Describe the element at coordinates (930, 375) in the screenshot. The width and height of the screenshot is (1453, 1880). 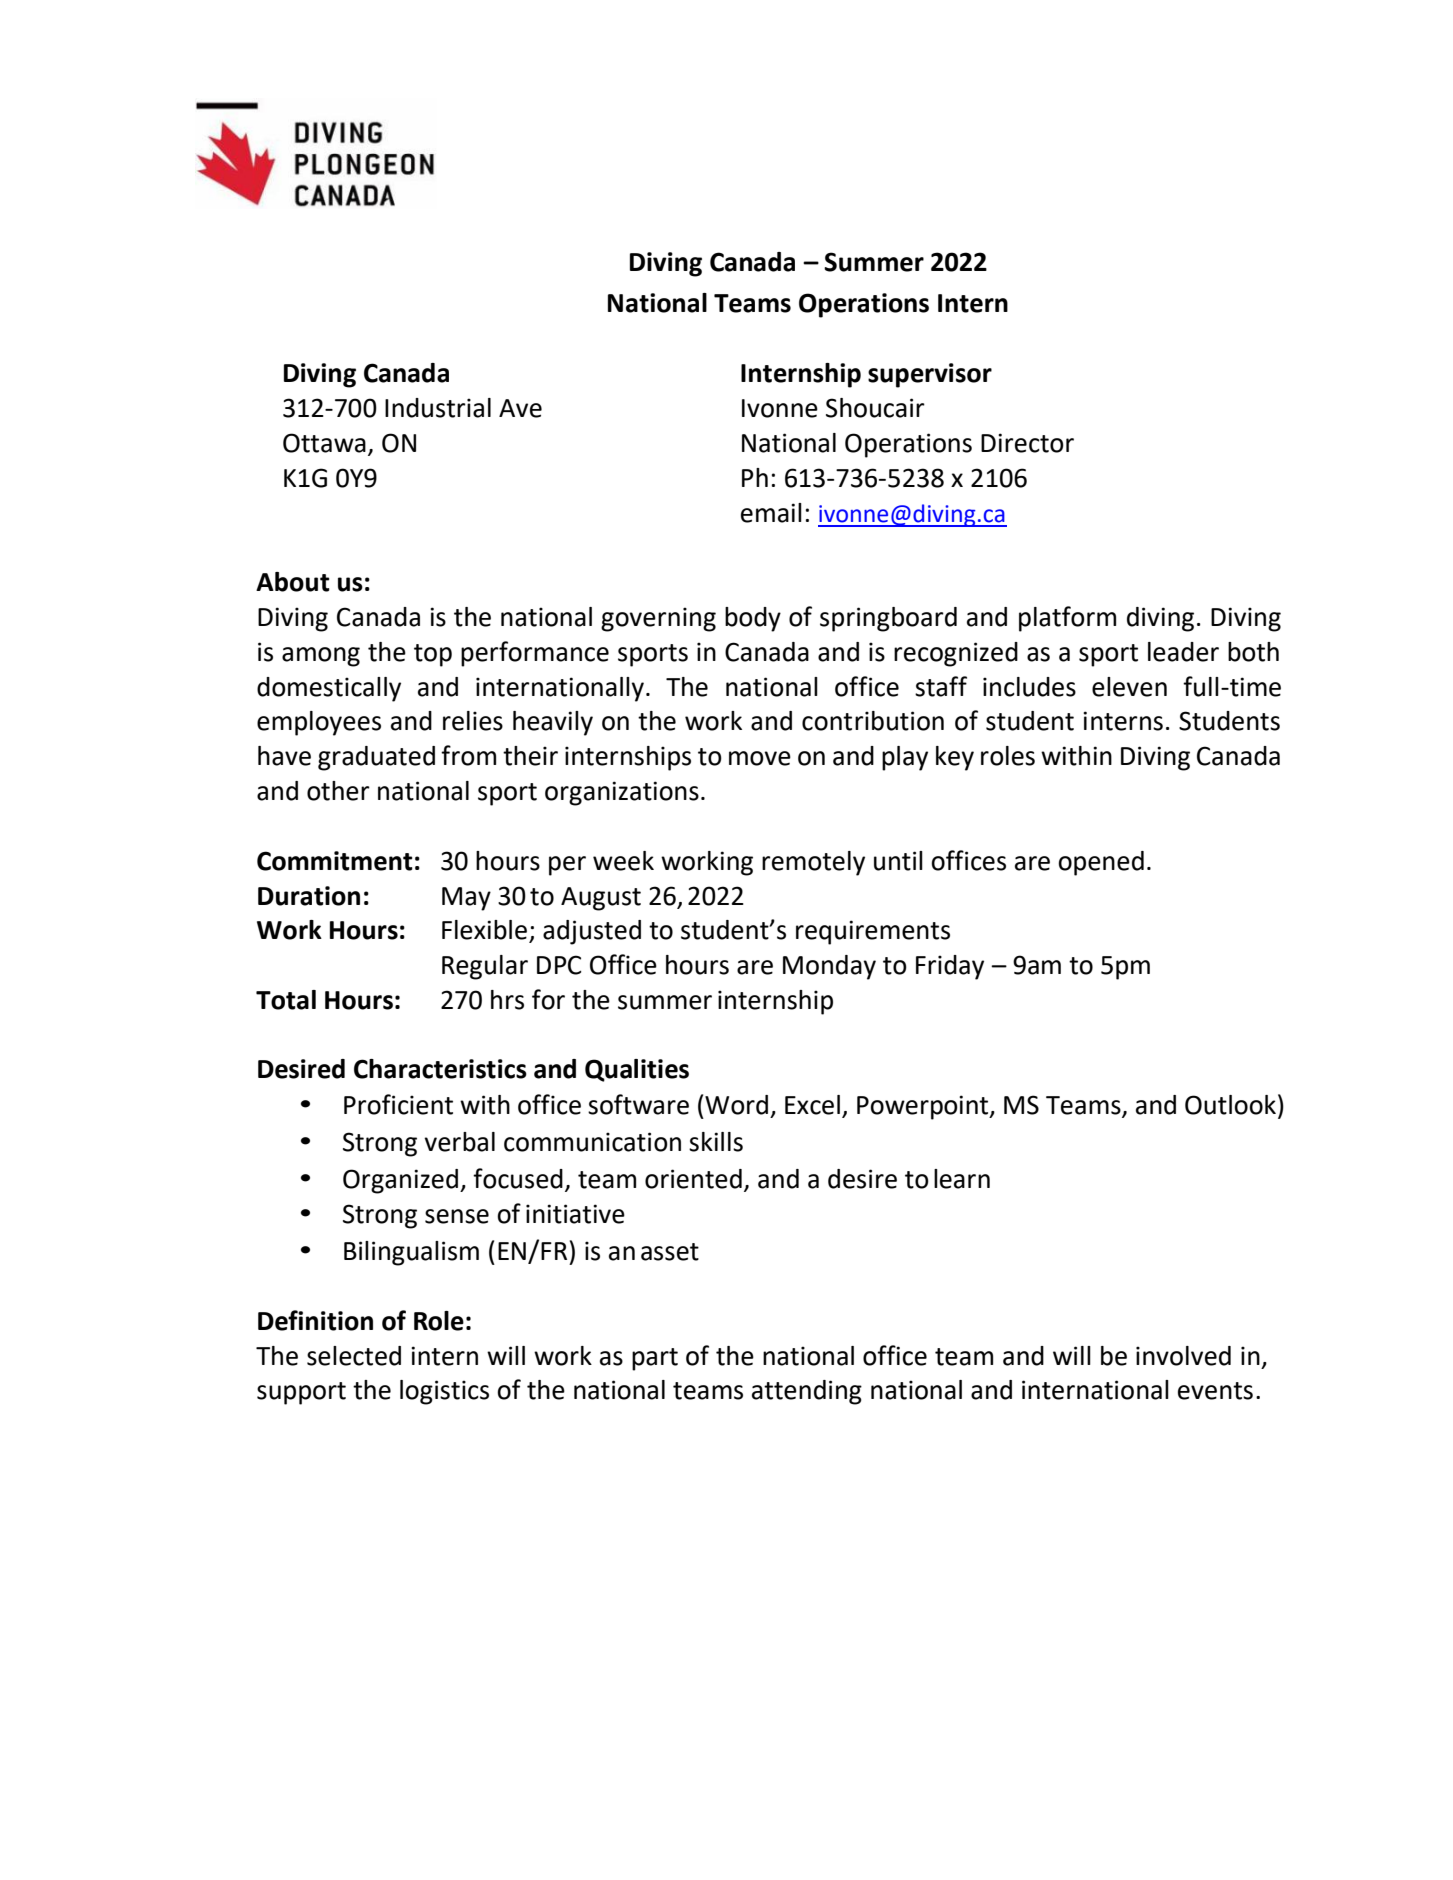
I see `supervisor` at that location.
